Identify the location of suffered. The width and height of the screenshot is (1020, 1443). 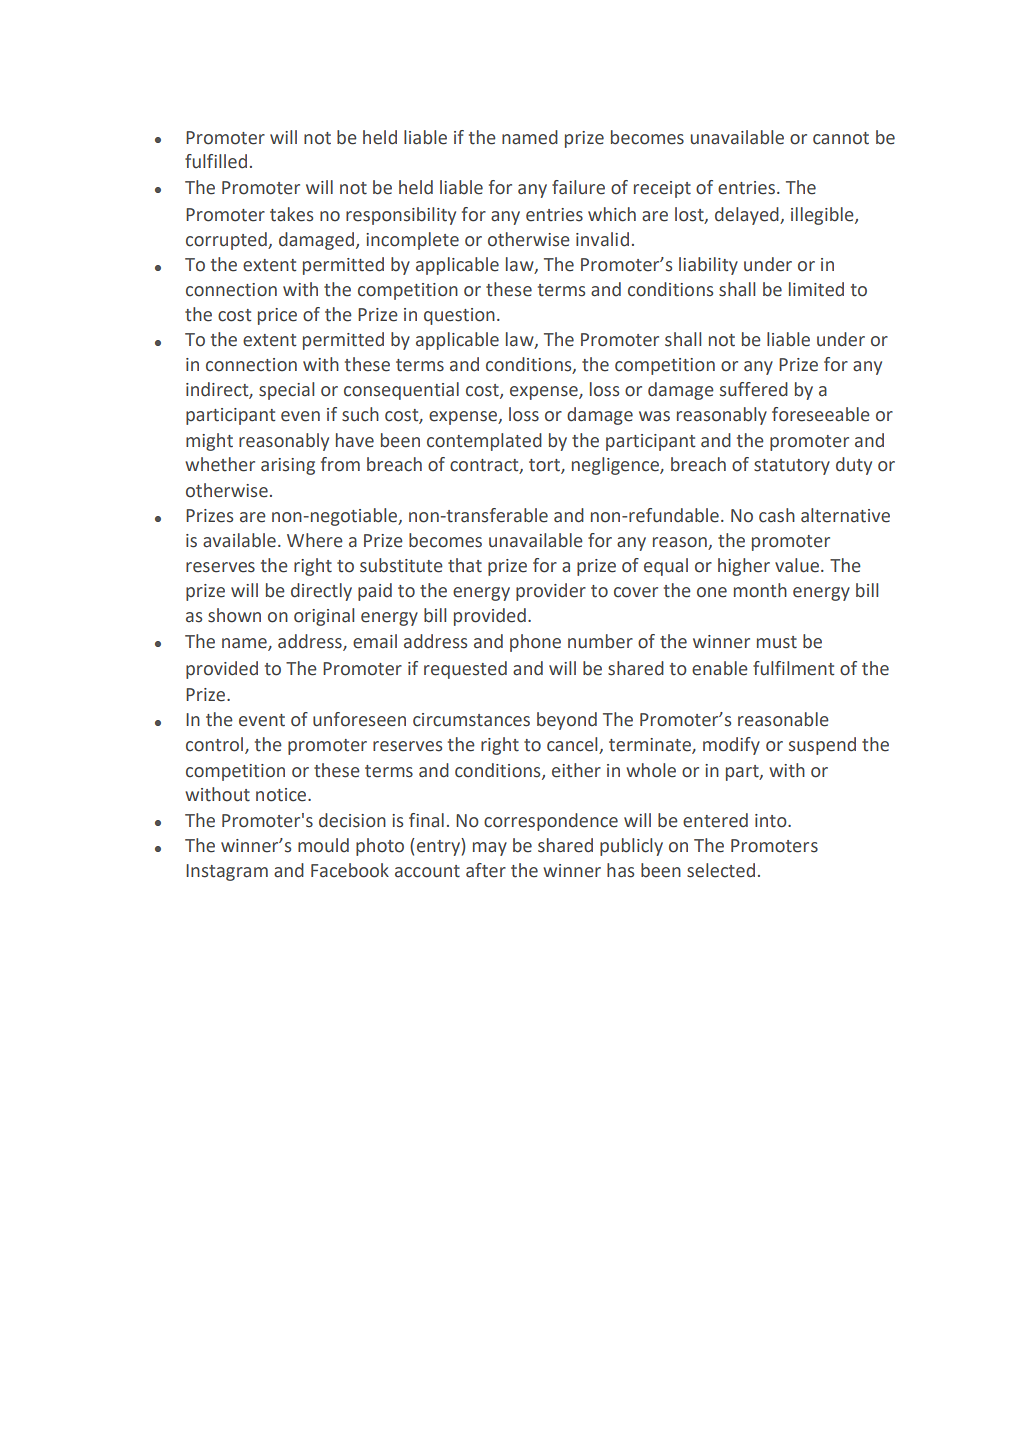
(754, 389).
